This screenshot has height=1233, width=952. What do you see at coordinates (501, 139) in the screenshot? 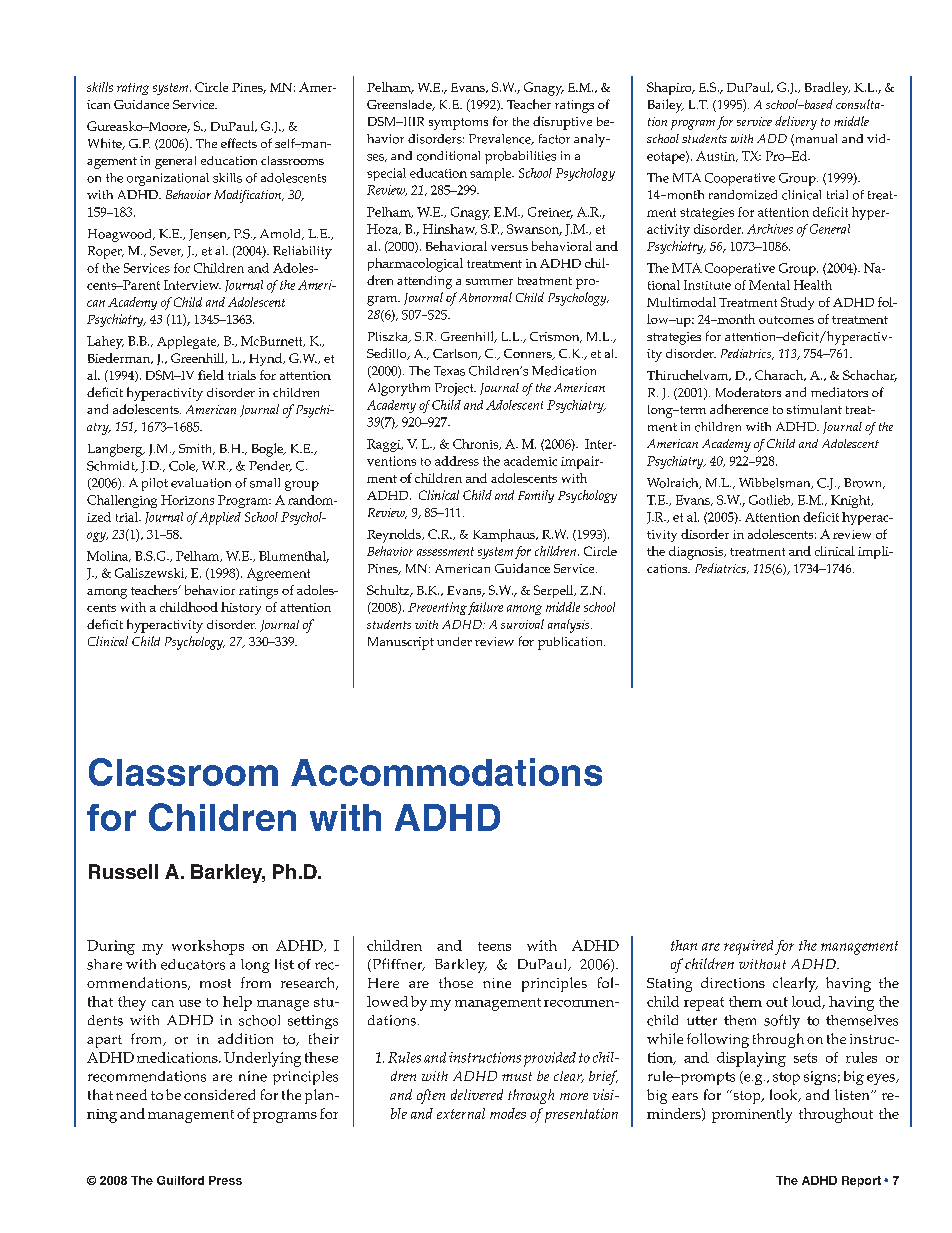
I see `Prevalence` at bounding box center [501, 139].
